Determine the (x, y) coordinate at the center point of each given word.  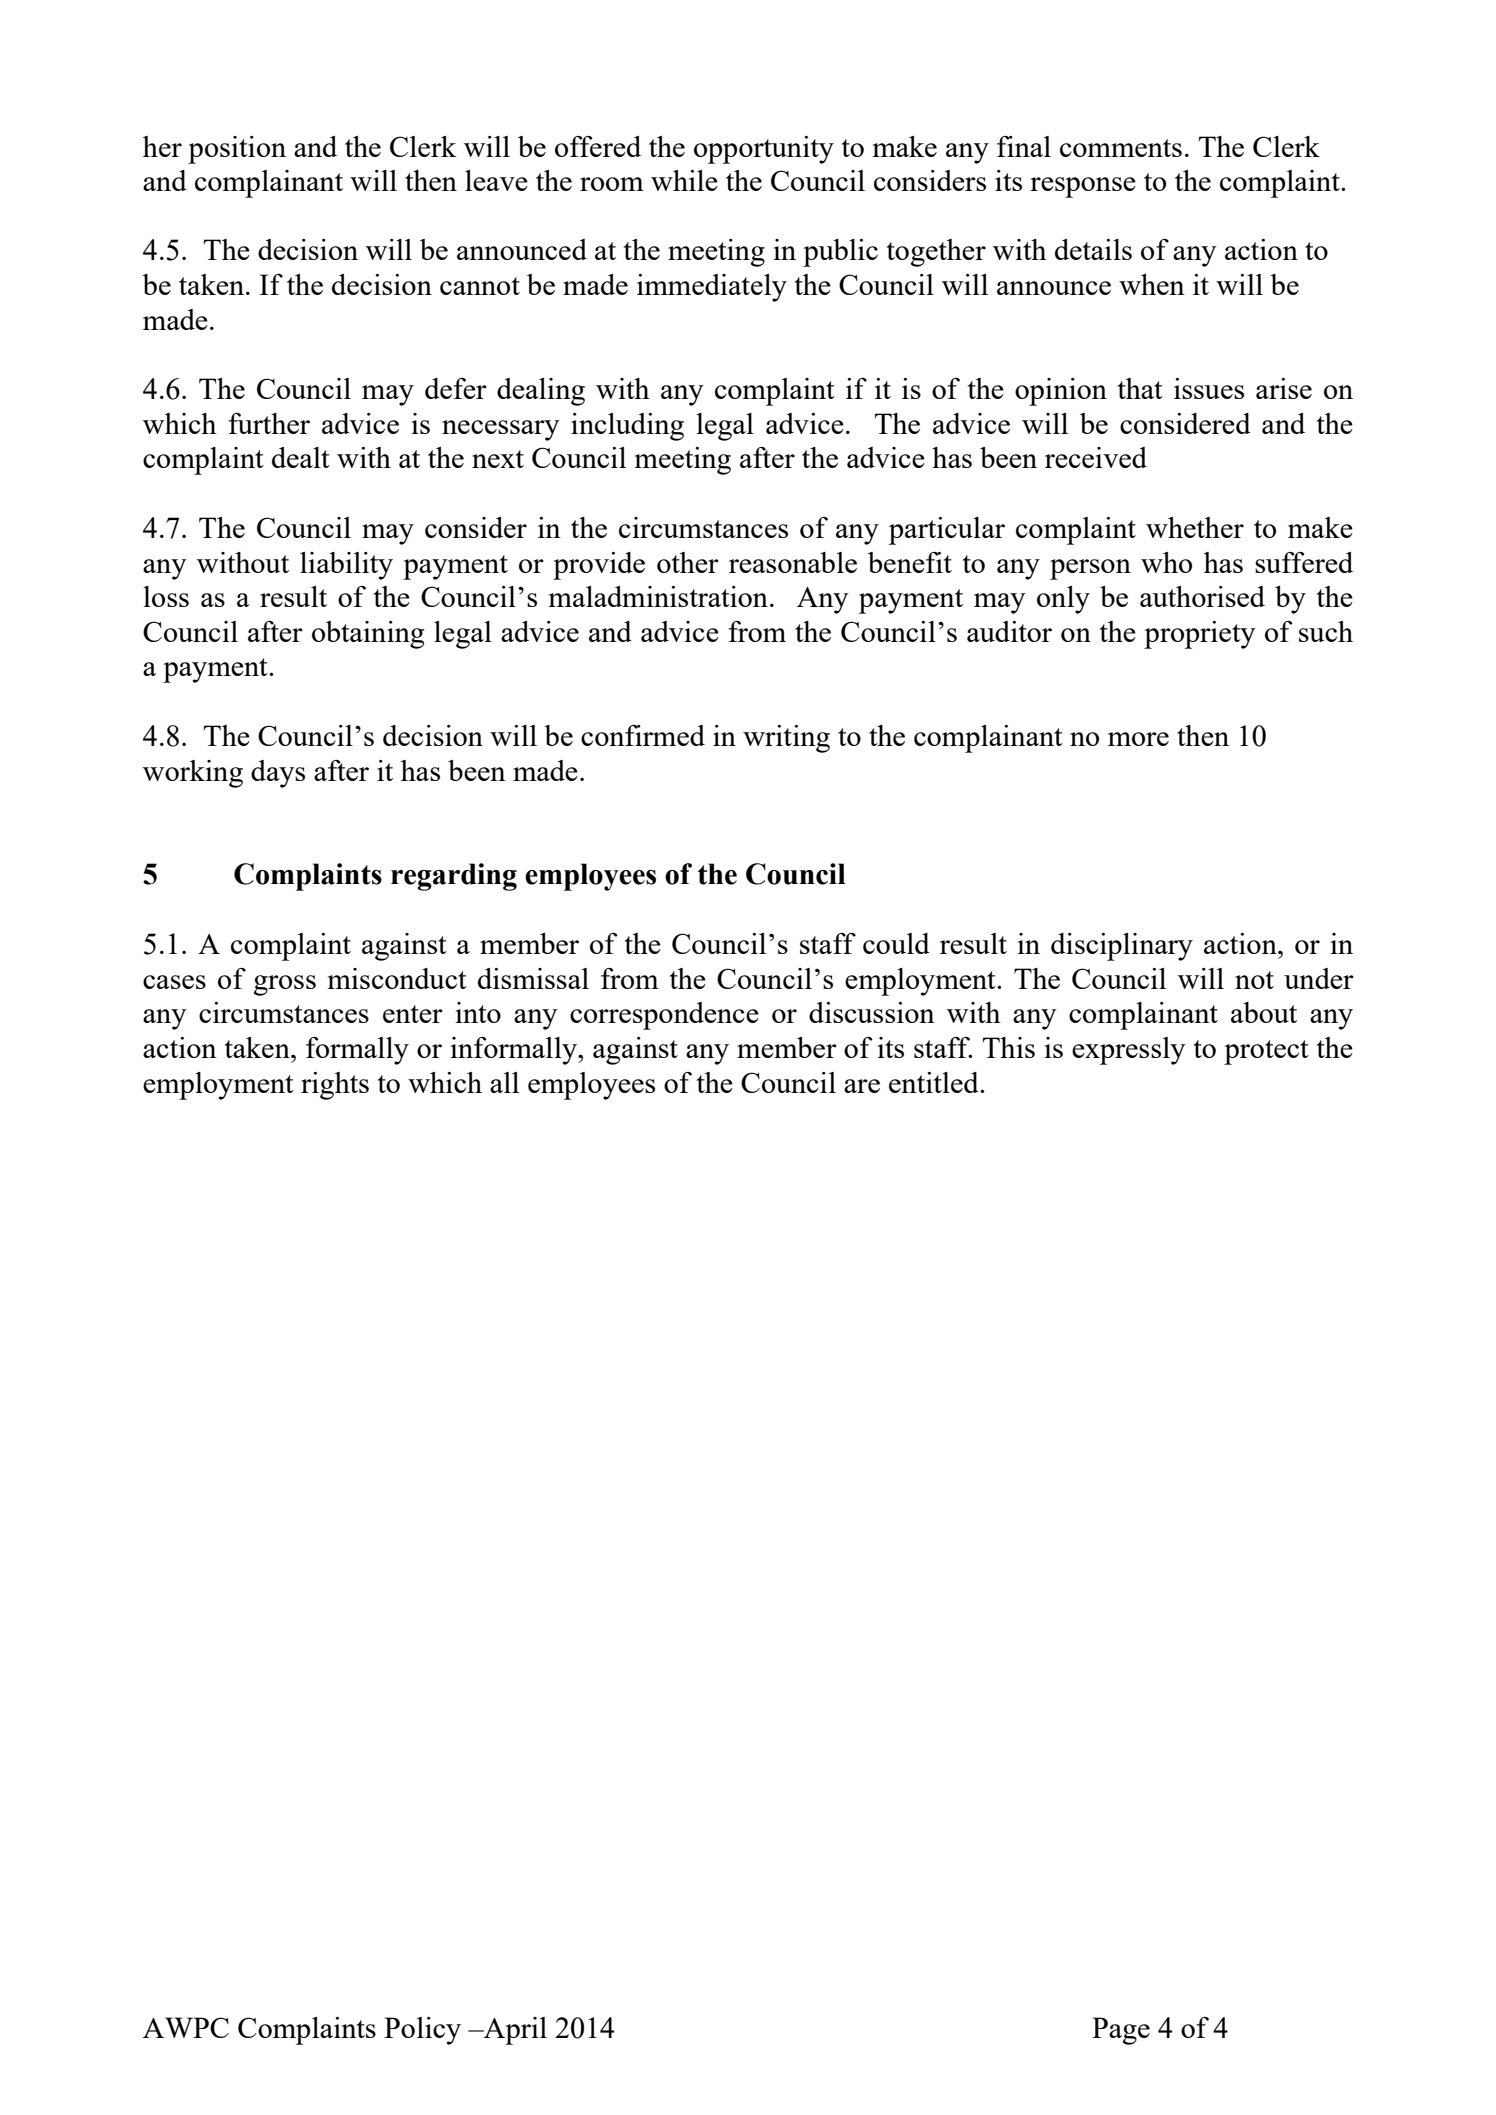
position (237, 150)
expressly (1129, 1051)
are (862, 1086)
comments (1121, 148)
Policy (422, 2031)
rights (335, 1086)
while (684, 180)
